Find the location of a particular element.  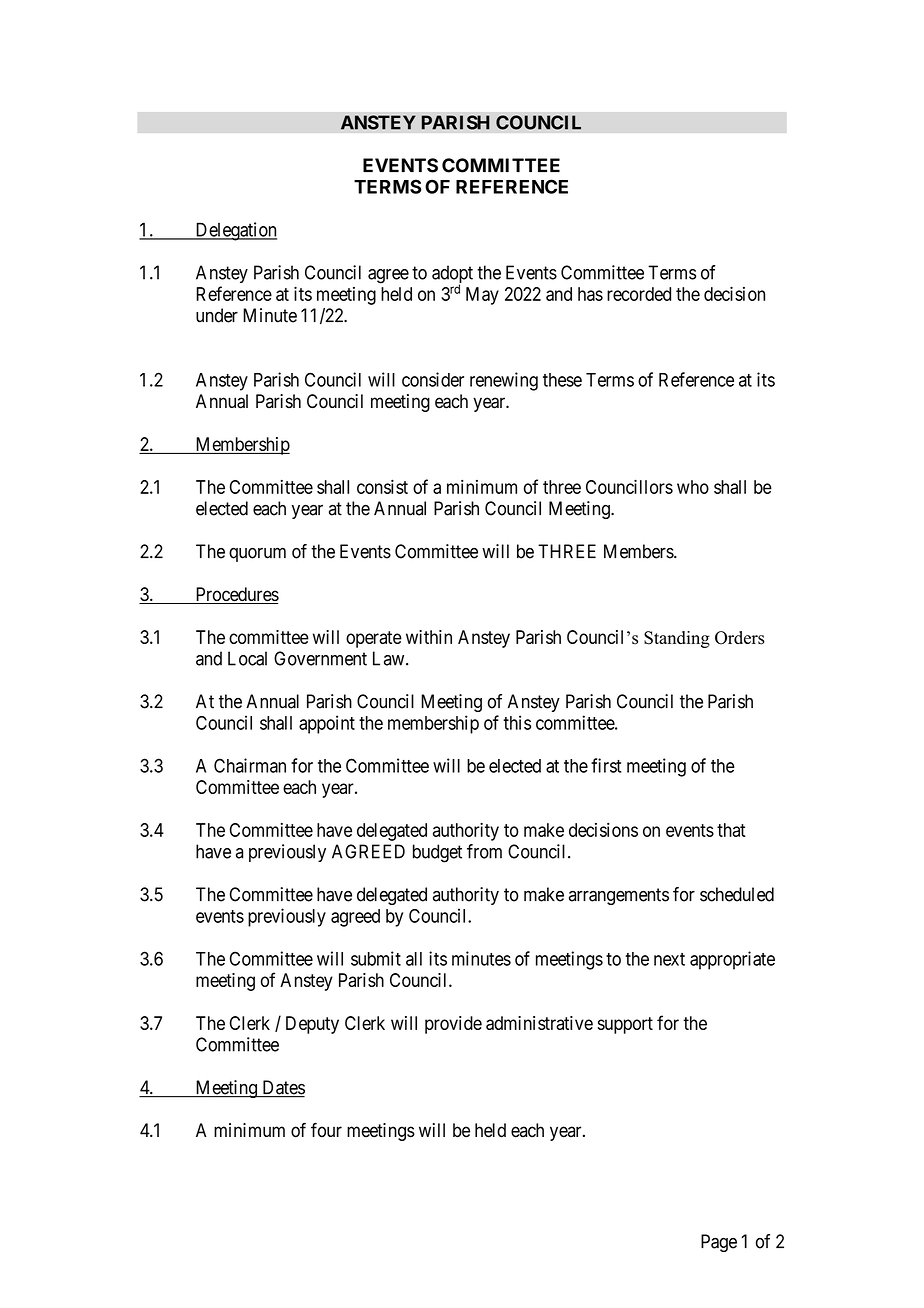

four is located at coordinates (326, 1130).
